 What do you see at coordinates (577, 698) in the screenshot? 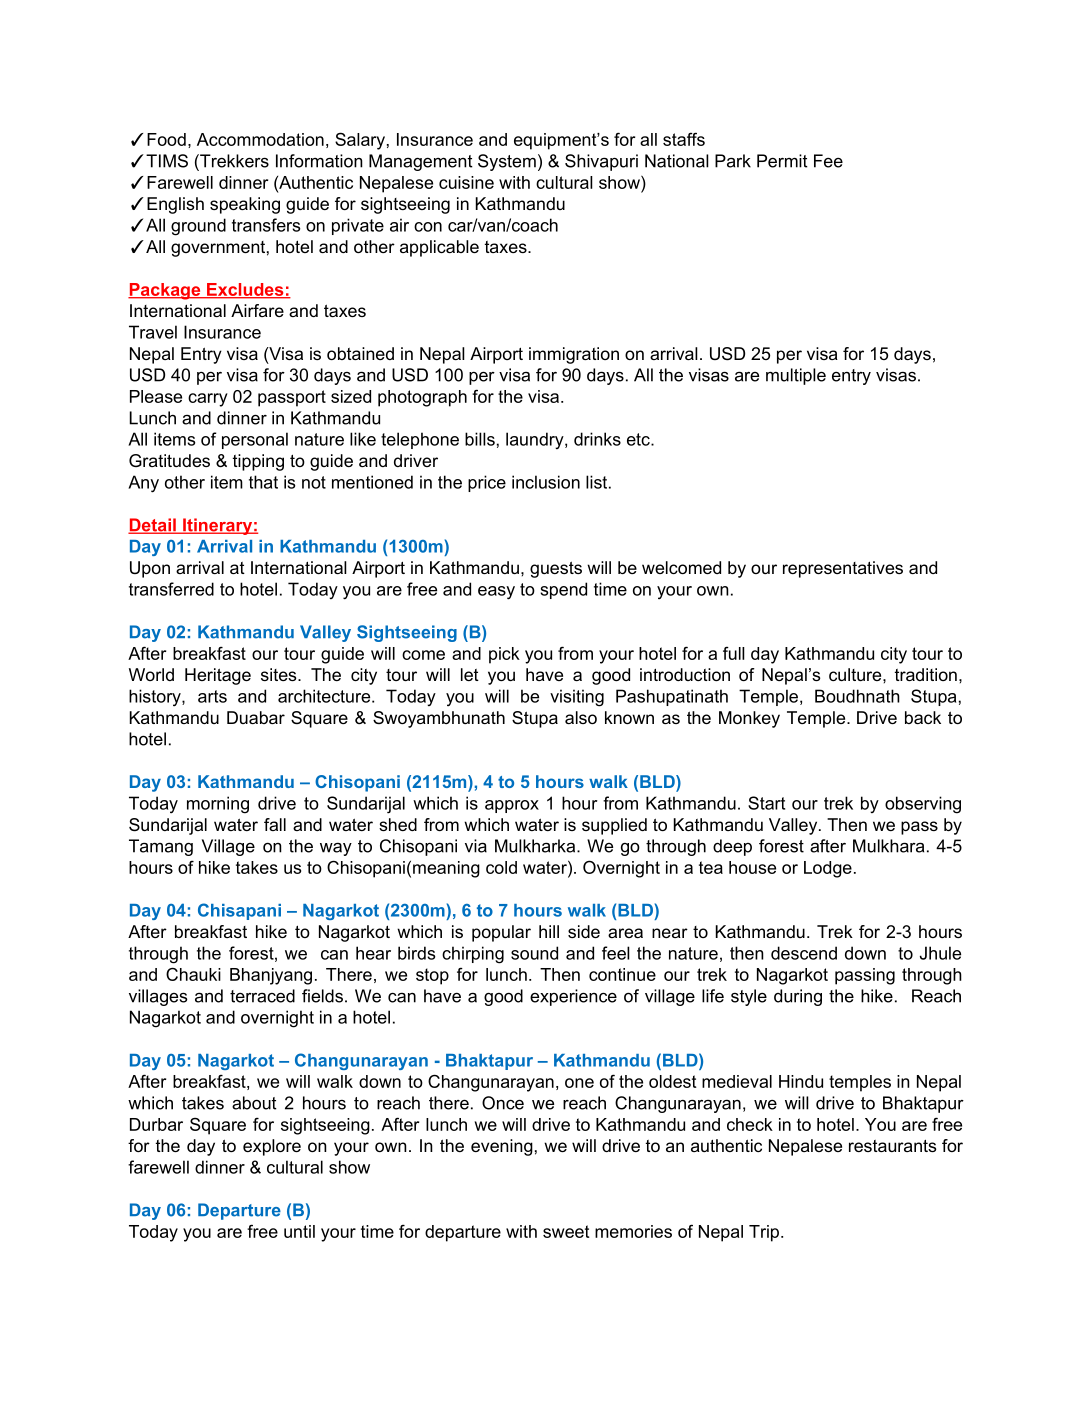
I see `visiting` at bounding box center [577, 698].
